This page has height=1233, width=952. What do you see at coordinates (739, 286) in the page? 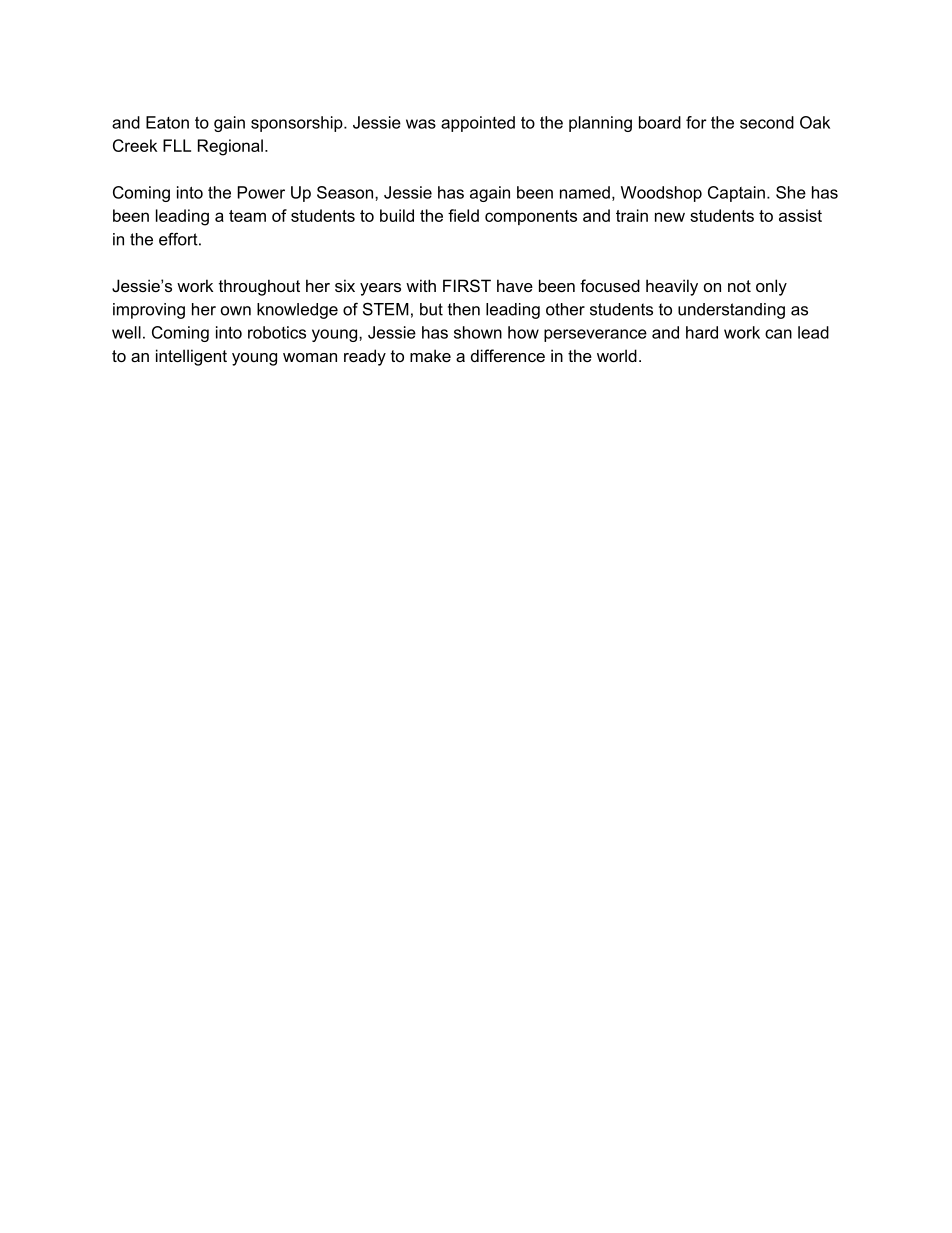
I see `not` at bounding box center [739, 286].
